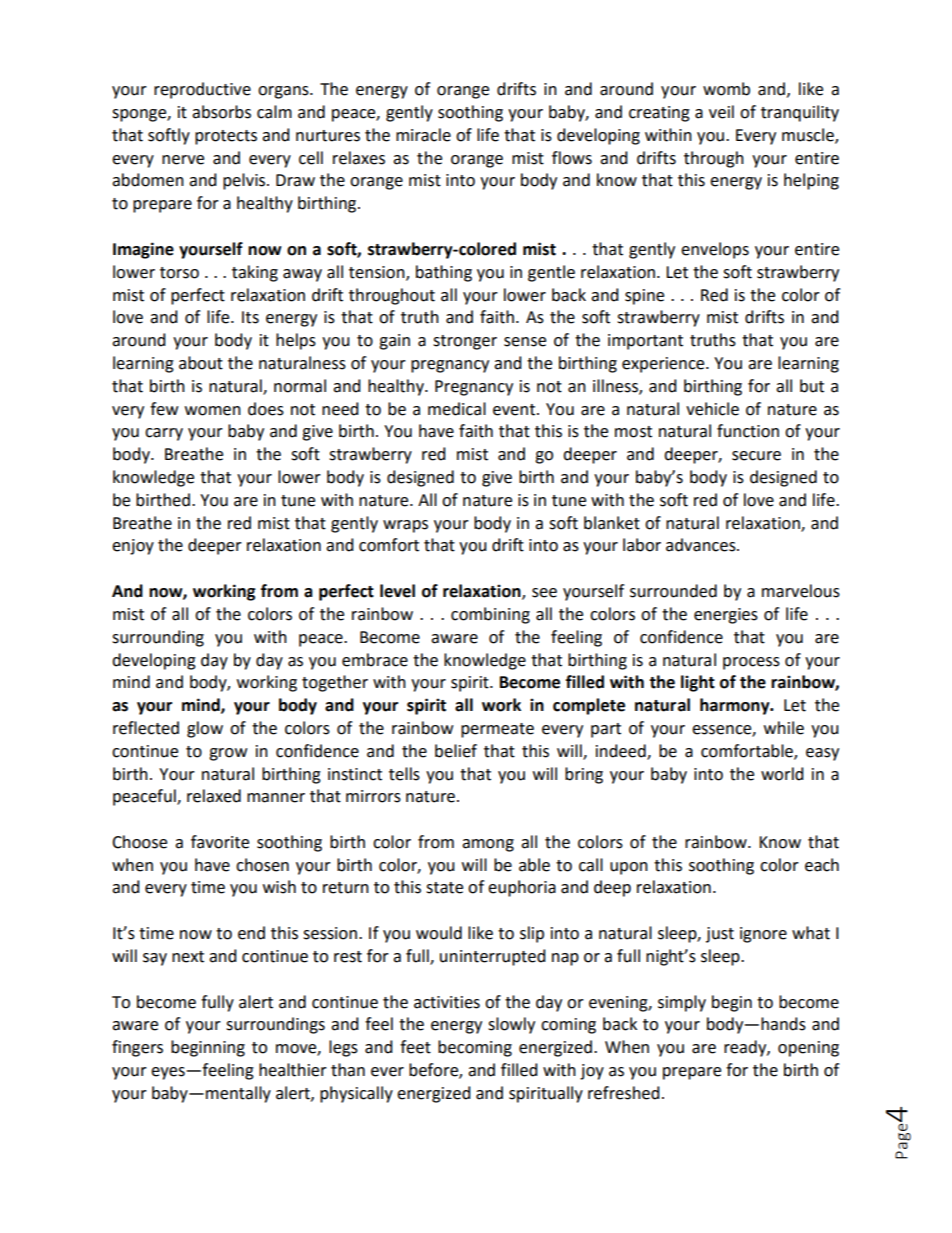 This page has width=952, height=1233. Describe the element at coordinates (133, 547) in the page. I see `enjoy` at that location.
